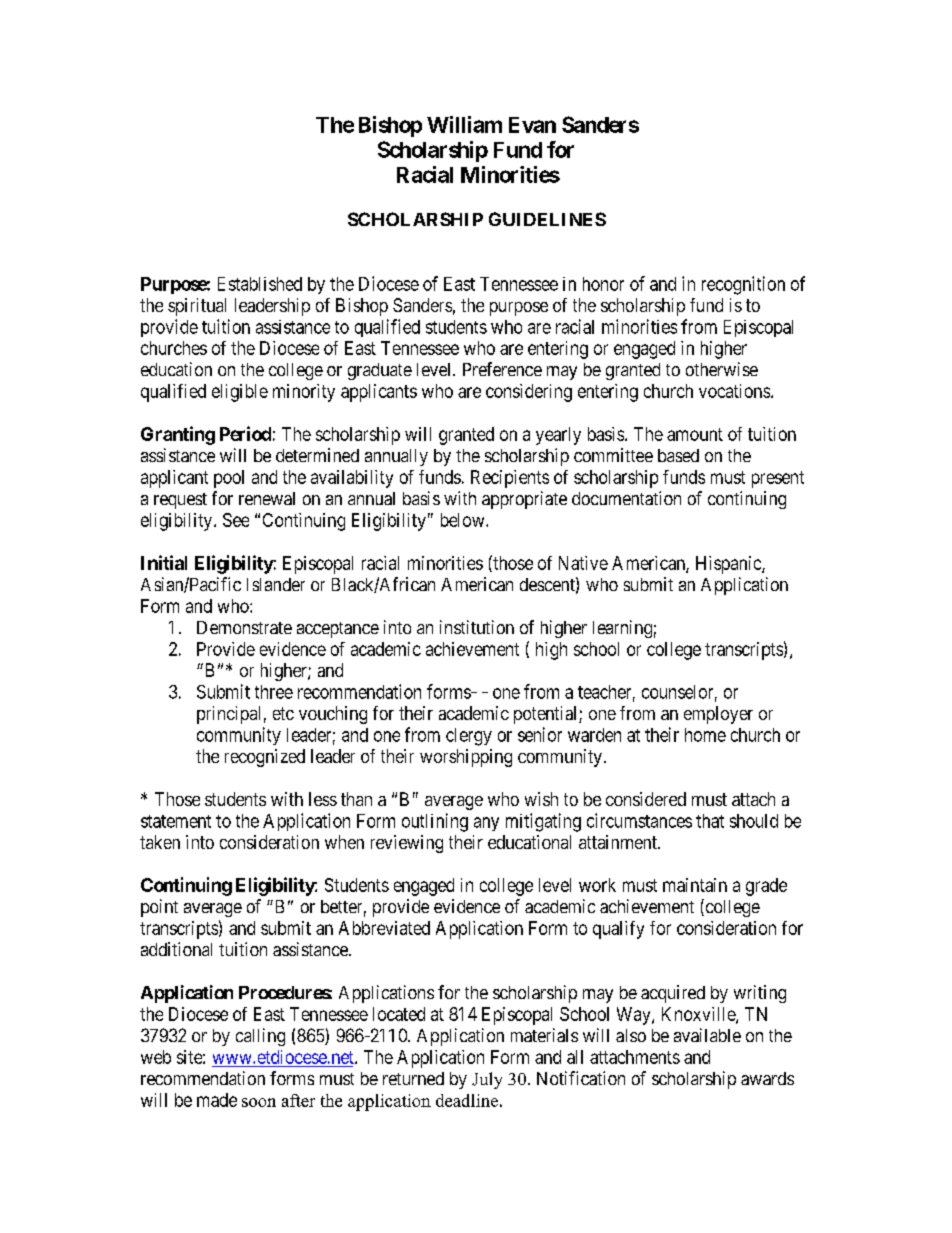  What do you see at coordinates (260, 284) in the screenshot?
I see `Established` at bounding box center [260, 284].
